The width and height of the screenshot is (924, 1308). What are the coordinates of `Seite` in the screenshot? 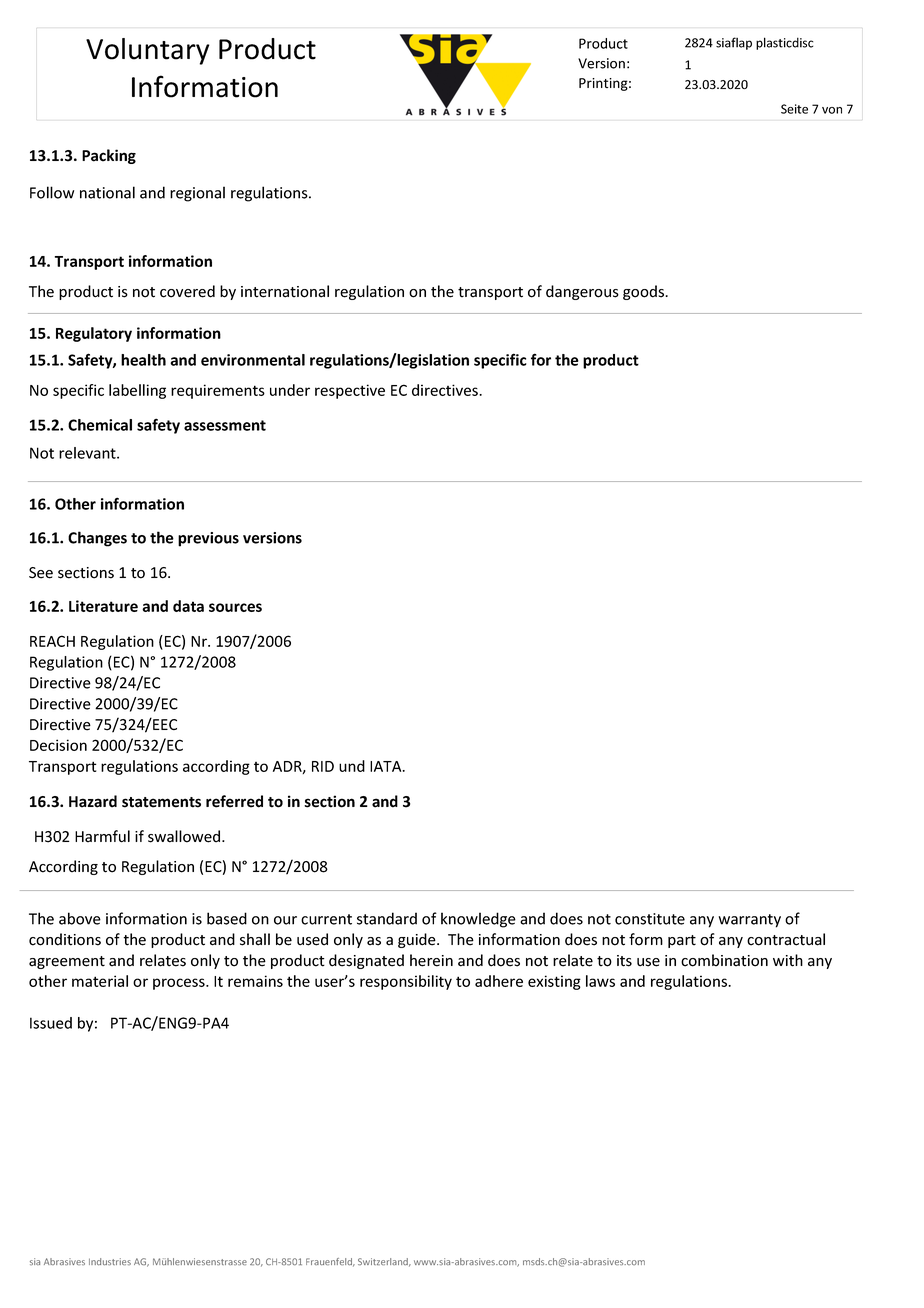 It's located at (794, 109).
